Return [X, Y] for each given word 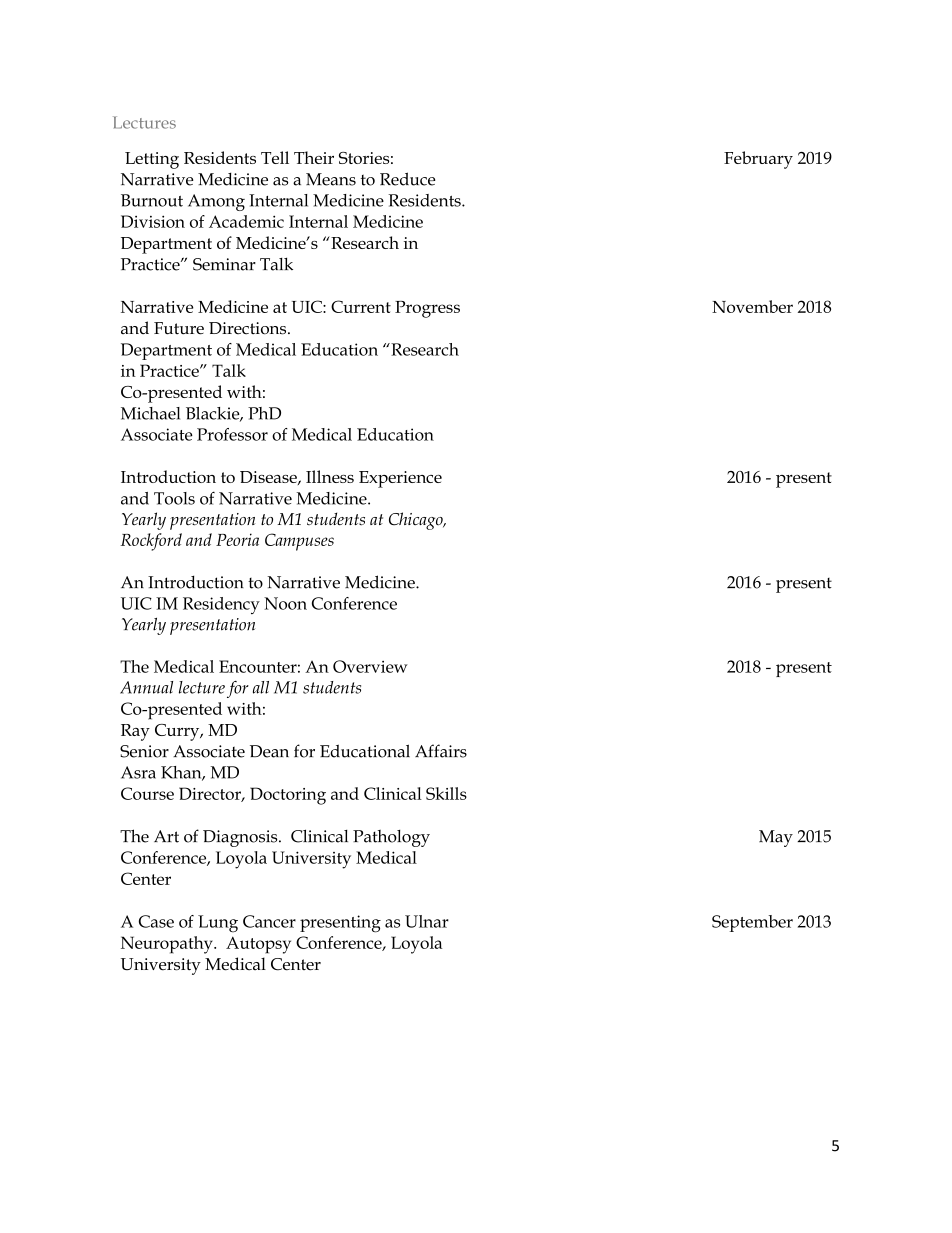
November [752, 306]
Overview [370, 666]
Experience [400, 479]
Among [216, 202]
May [776, 838]
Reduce [408, 179]
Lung [218, 924]
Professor [232, 434]
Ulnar [427, 921]
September [752, 923]
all [261, 687]
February [758, 160]
